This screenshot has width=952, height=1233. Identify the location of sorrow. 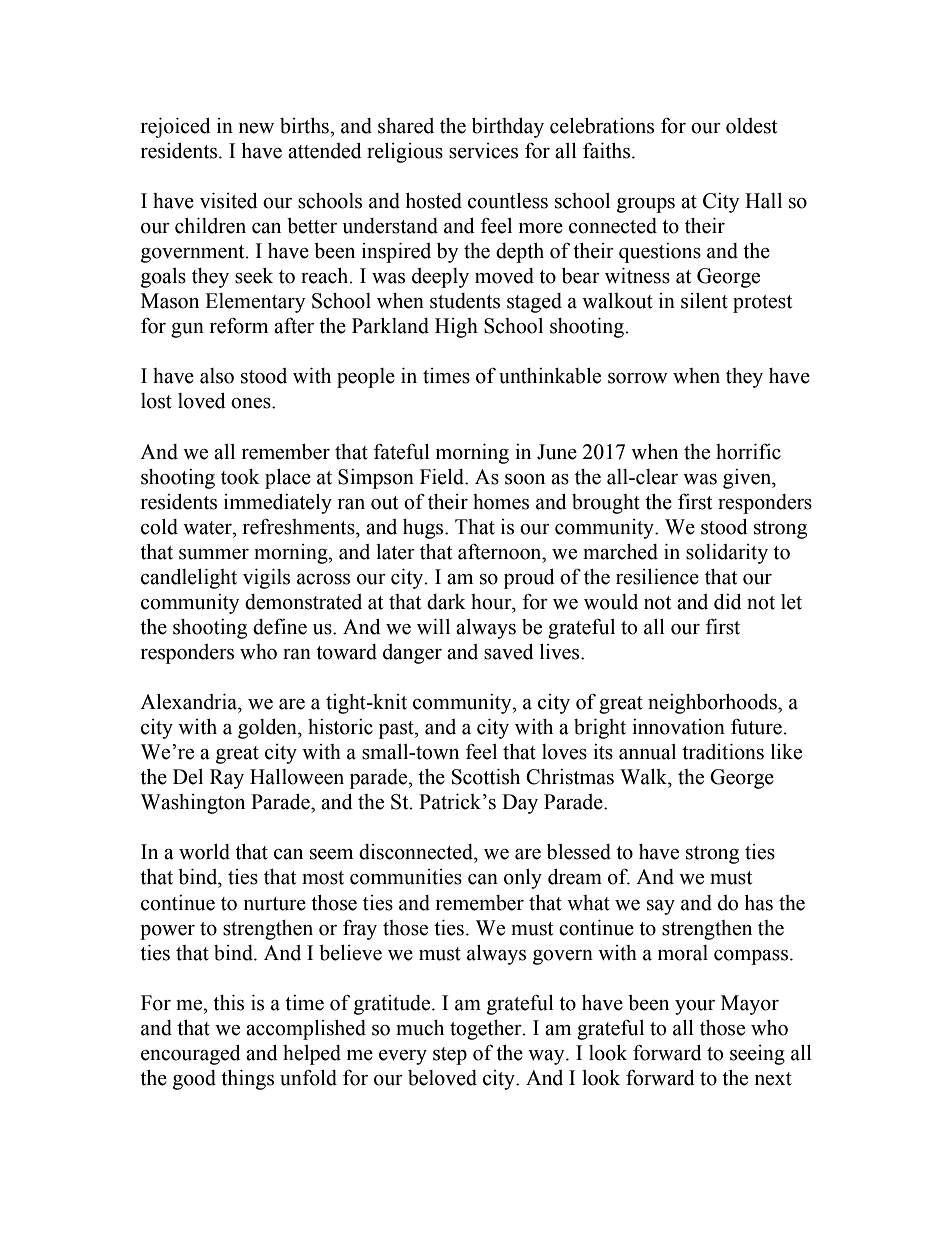
(638, 378).
